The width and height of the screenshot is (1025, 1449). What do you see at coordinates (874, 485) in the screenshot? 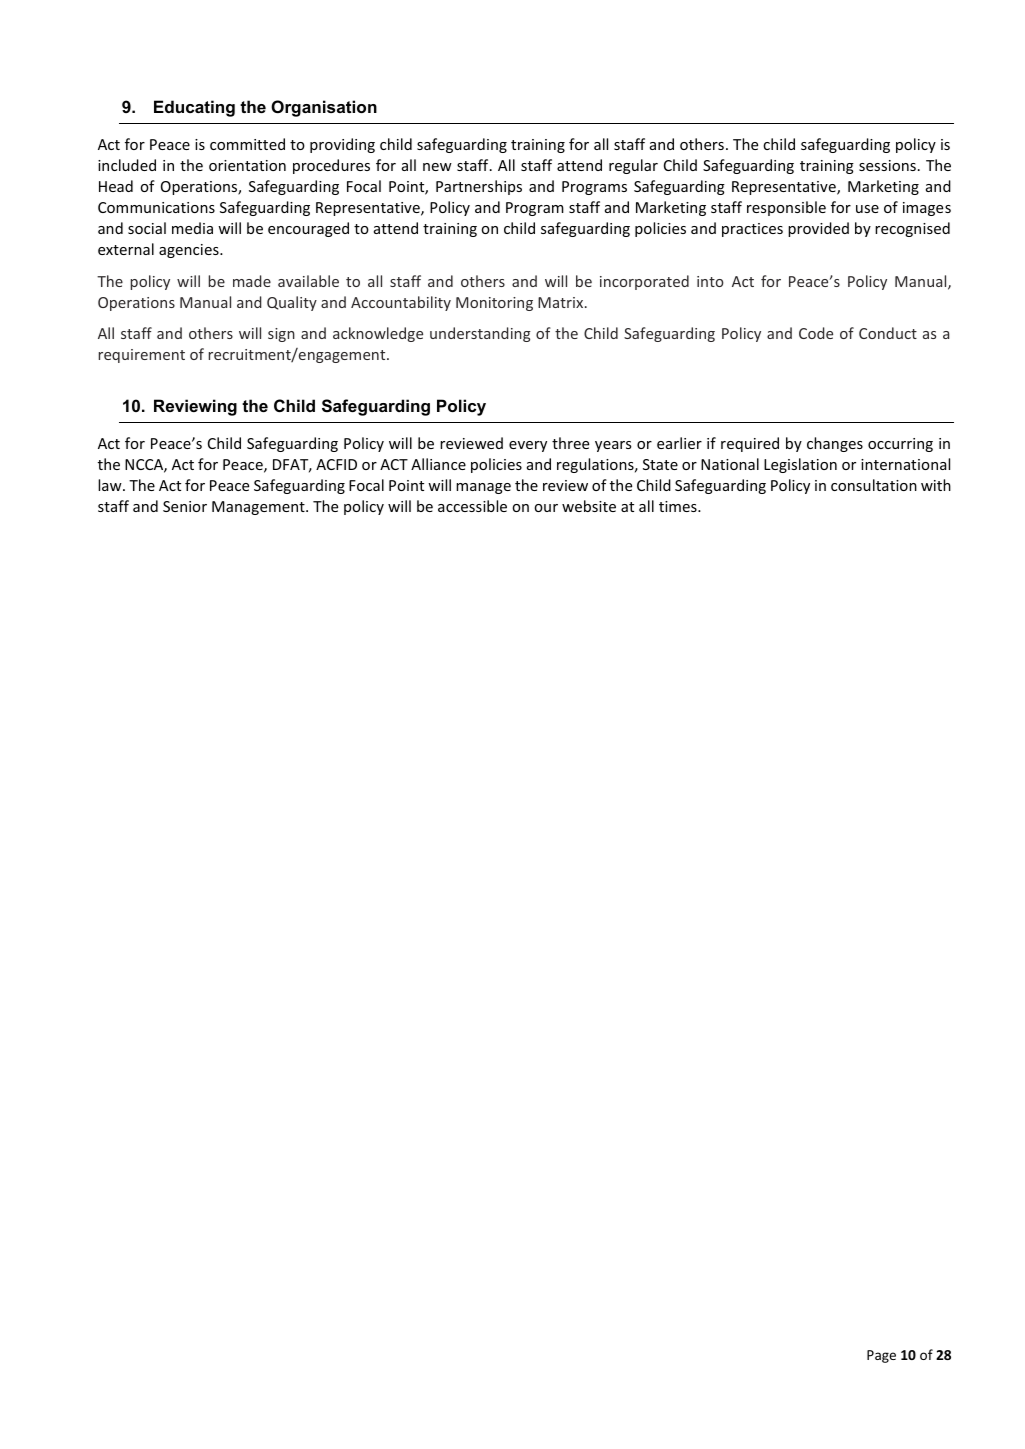
I see `consultation` at bounding box center [874, 485].
